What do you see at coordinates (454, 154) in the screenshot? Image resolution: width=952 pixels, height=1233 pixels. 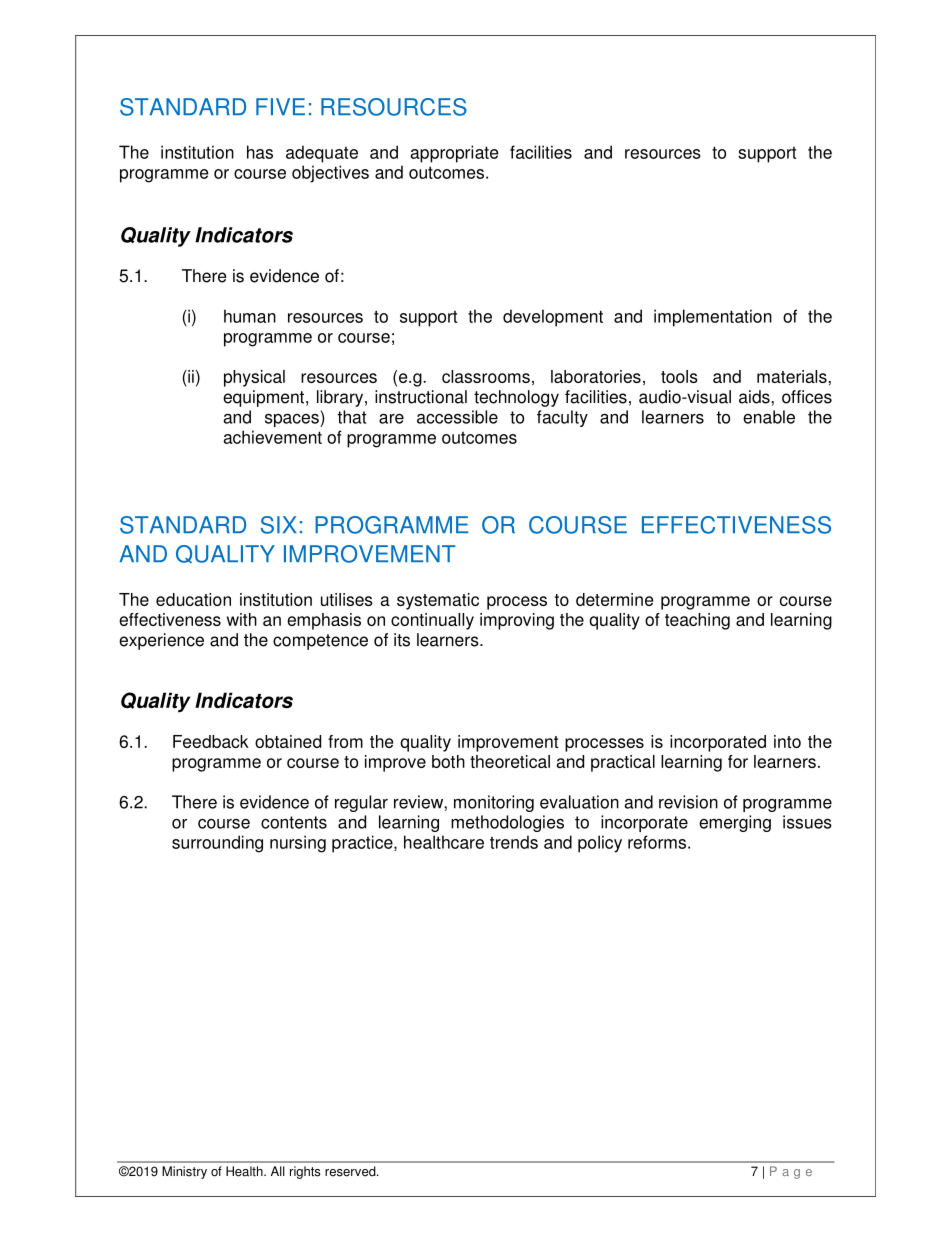 I see `appropriate` at bounding box center [454, 154].
